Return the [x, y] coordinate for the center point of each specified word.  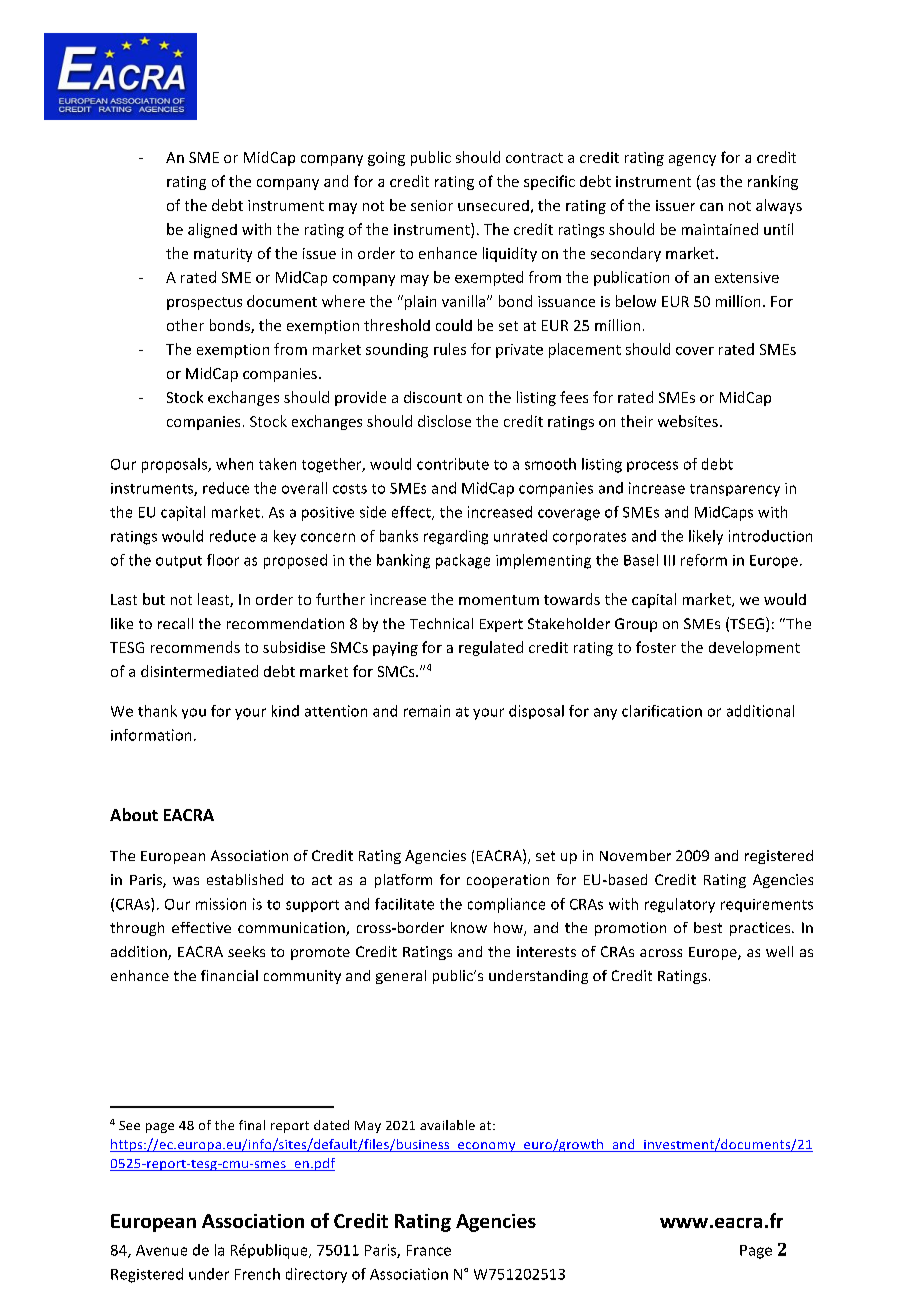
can [711, 207]
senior [432, 205]
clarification [662, 711]
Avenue [161, 1250]
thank [157, 711]
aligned [212, 230]
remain [427, 711]
